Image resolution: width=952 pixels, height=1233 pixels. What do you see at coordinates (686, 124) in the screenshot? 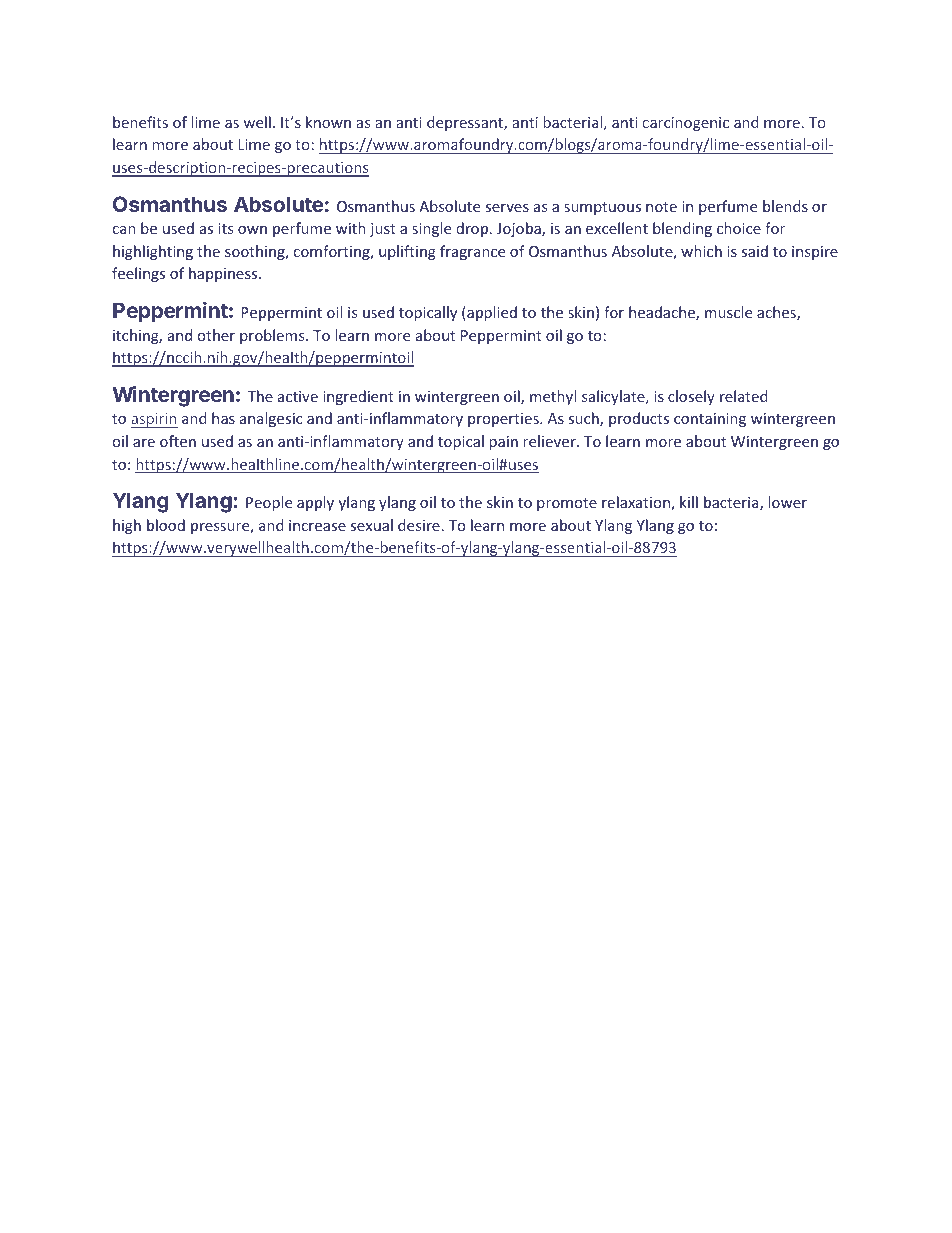
I see `carcinogenic` at bounding box center [686, 124].
